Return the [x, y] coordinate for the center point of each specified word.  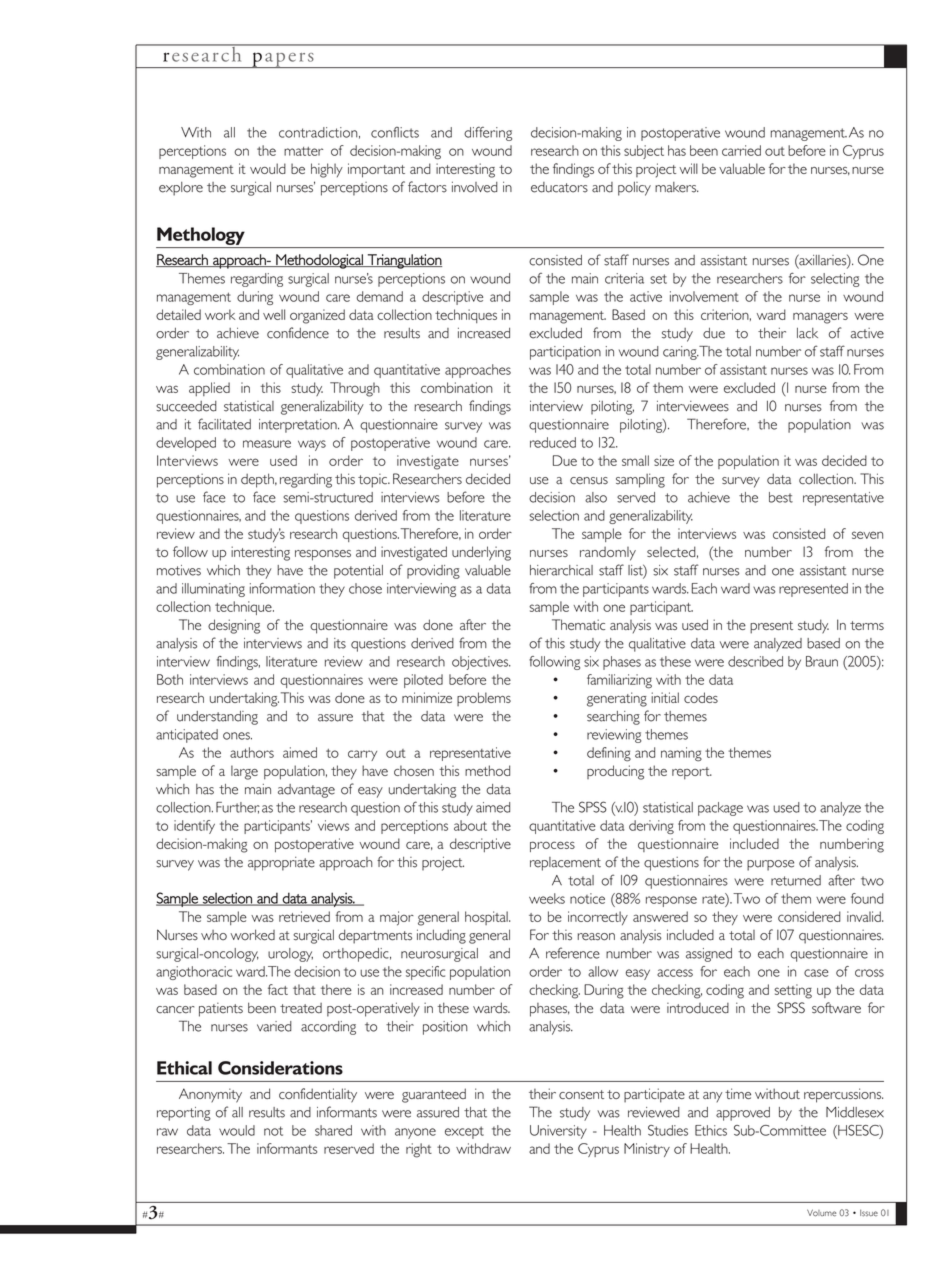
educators [559, 187]
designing [234, 626]
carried [741, 150]
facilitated [224, 424]
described [755, 661]
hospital [487, 918]
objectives [481, 663]
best [781, 497]
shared [333, 1130]
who [214, 935]
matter [303, 151]
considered [809, 916]
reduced [553, 442]
